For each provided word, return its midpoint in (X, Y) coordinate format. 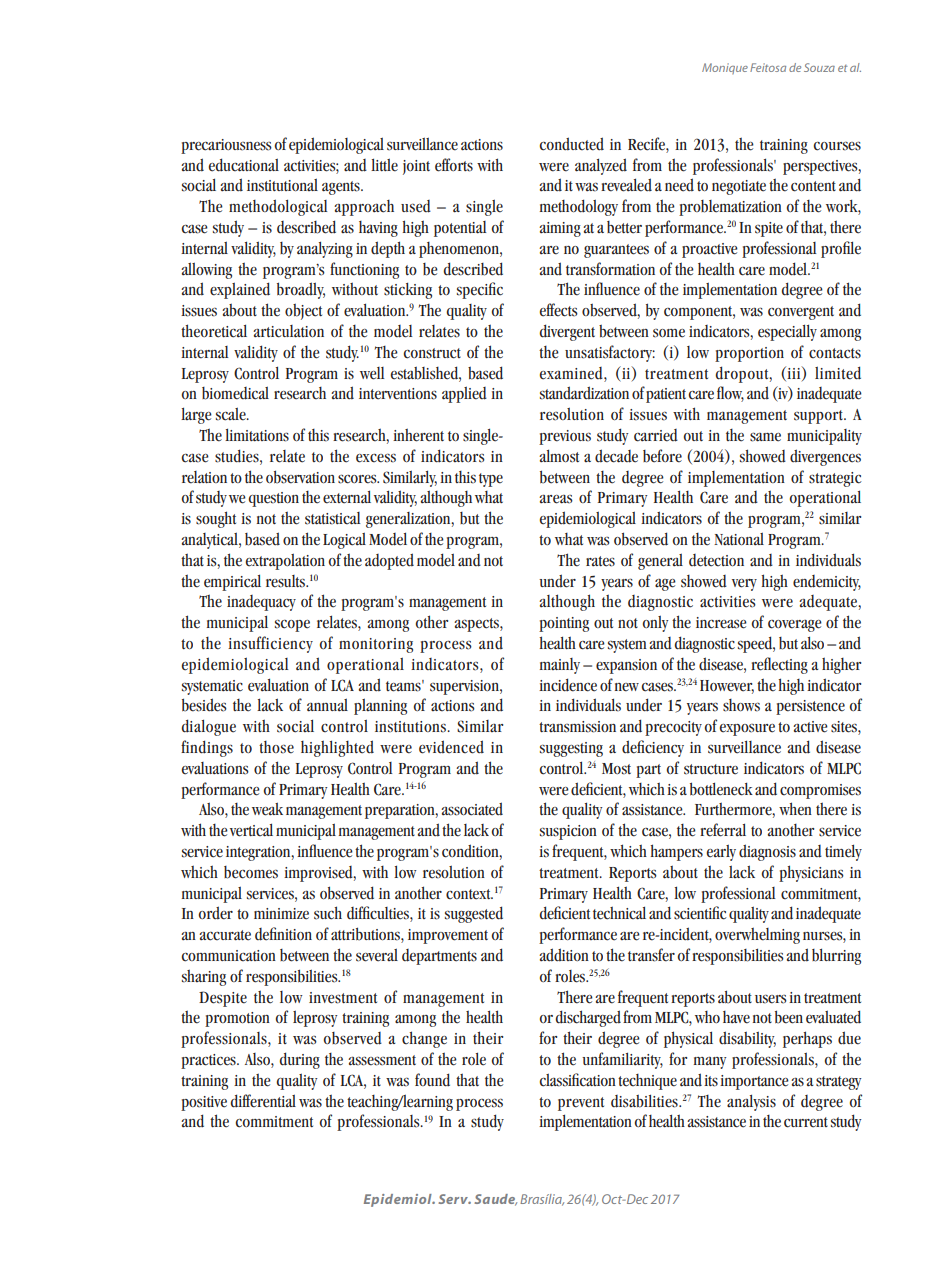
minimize (281, 914)
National (739, 539)
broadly (301, 290)
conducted (572, 144)
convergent (801, 313)
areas (556, 499)
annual (327, 705)
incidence (568, 685)
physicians (811, 873)
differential (263, 1101)
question (273, 499)
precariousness (226, 146)
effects (559, 310)
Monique (725, 68)
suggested (474, 914)
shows (741, 705)
